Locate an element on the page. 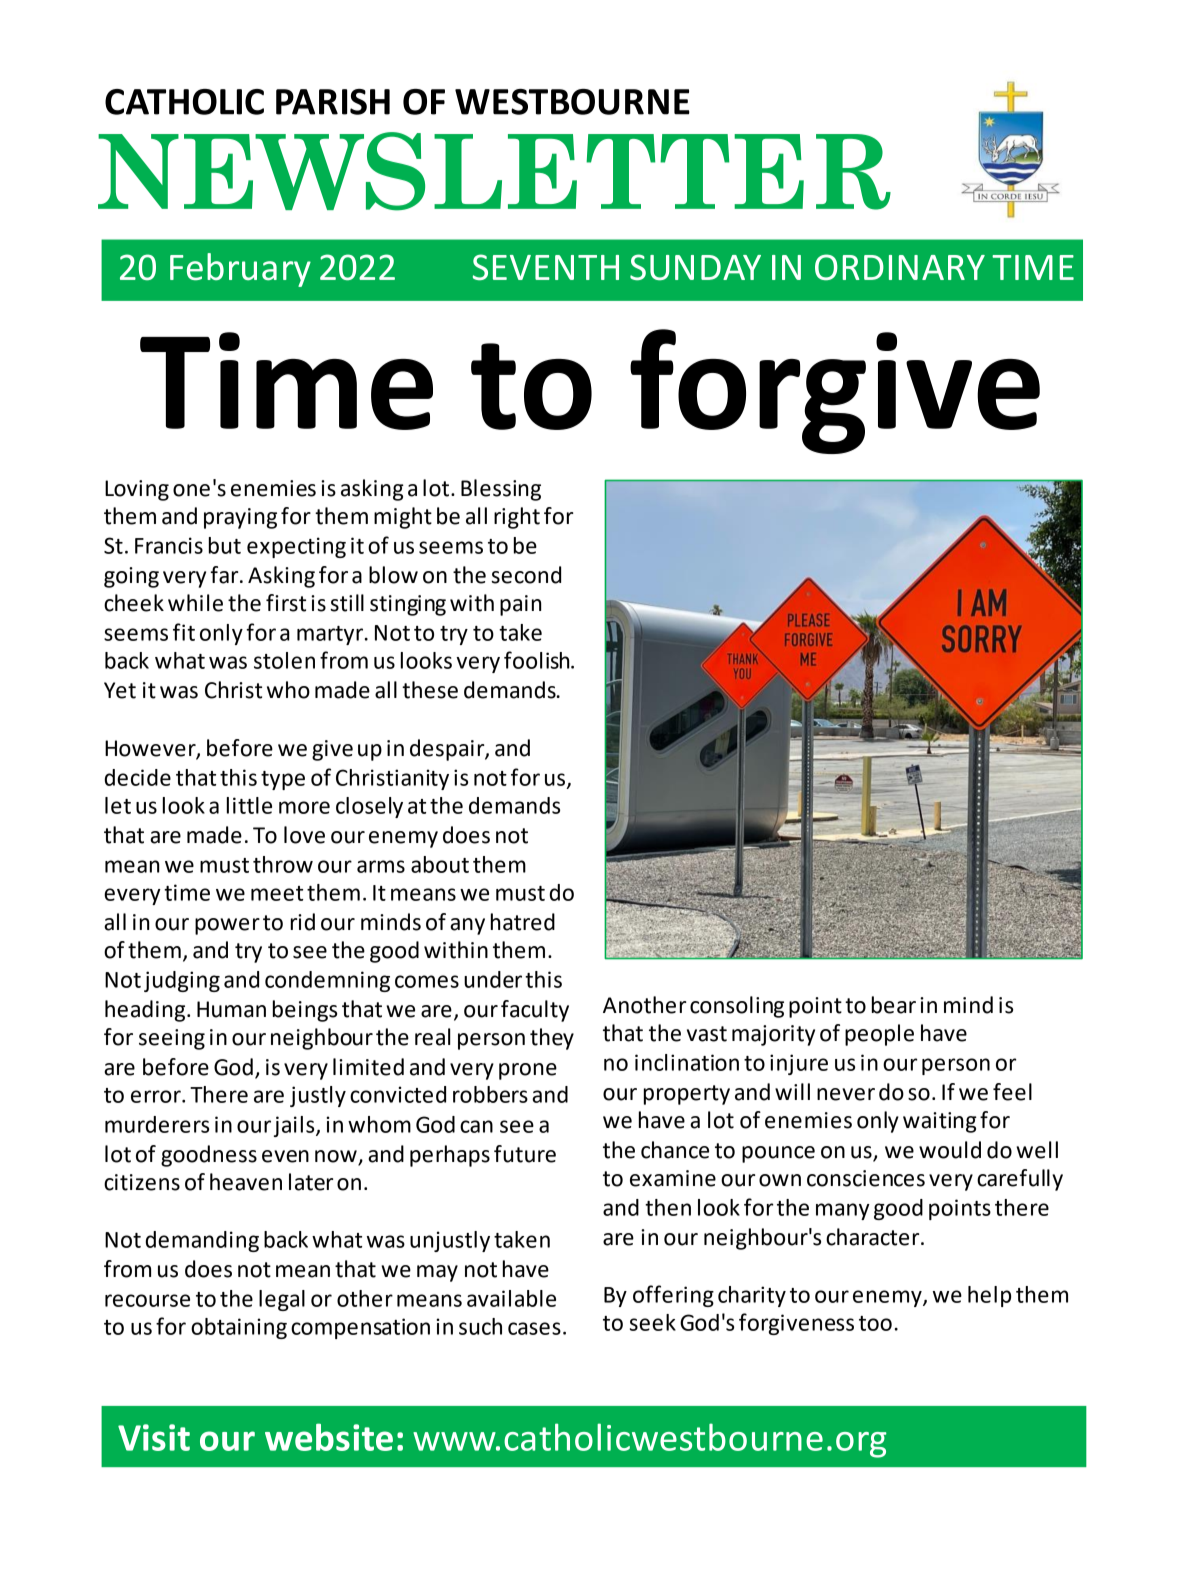  foolish is located at coordinates (538, 660).
